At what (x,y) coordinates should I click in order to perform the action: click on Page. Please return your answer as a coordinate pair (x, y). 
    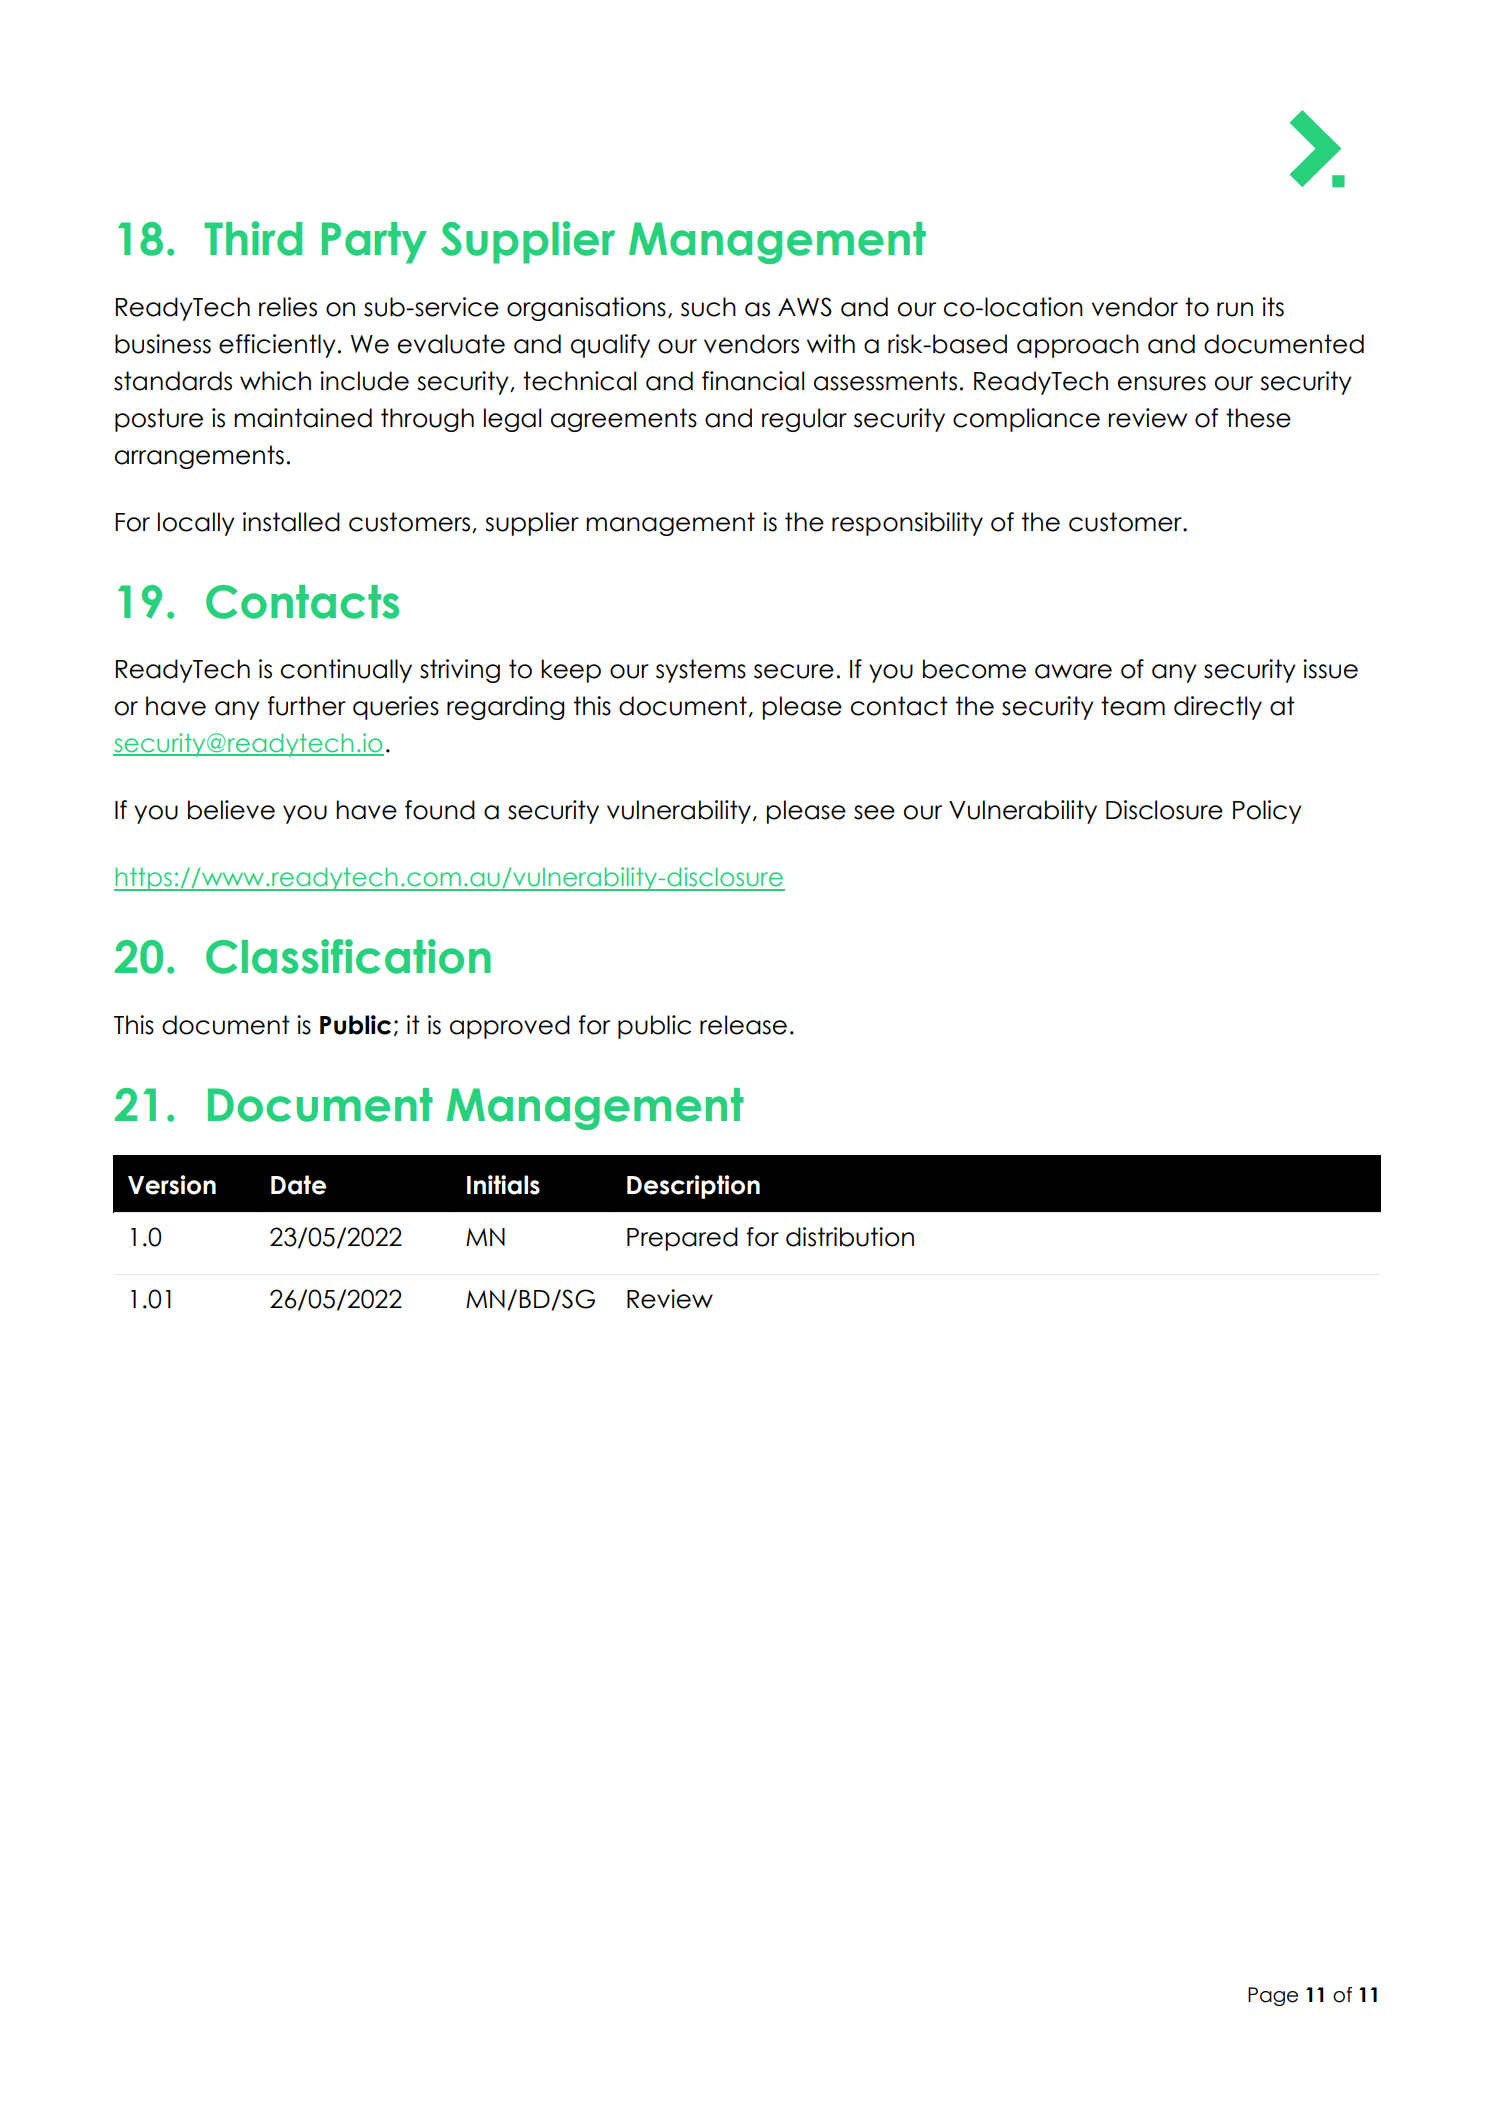
    Looking at the image, I should click on (1273, 1996).
